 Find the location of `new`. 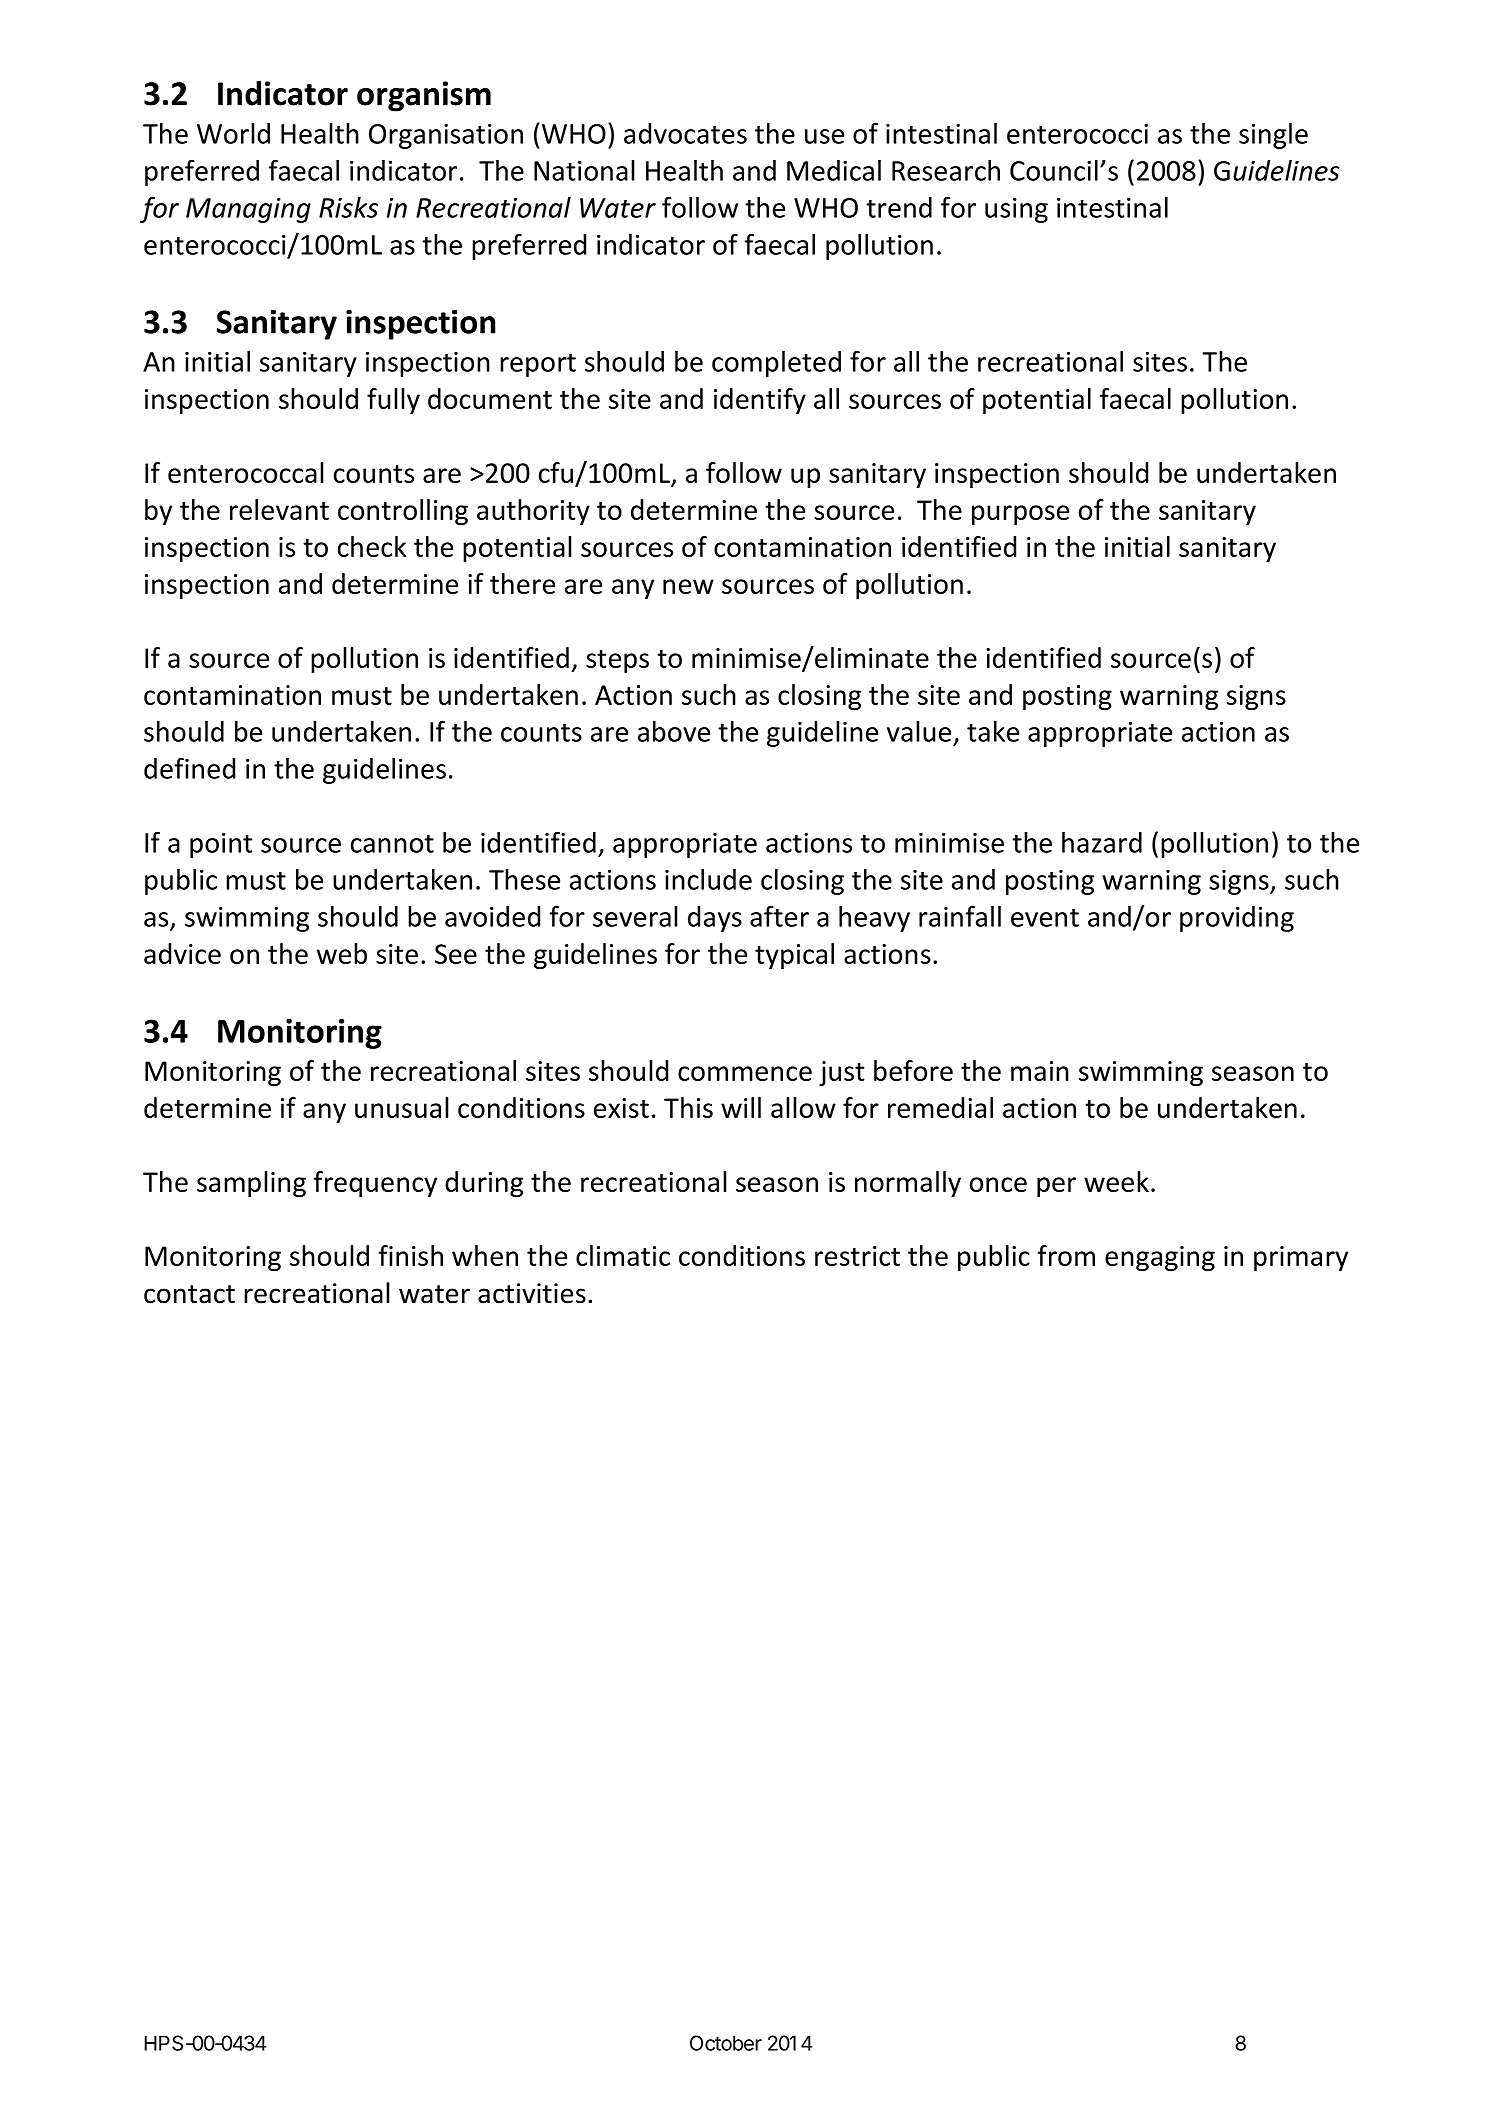

new is located at coordinates (688, 586).
